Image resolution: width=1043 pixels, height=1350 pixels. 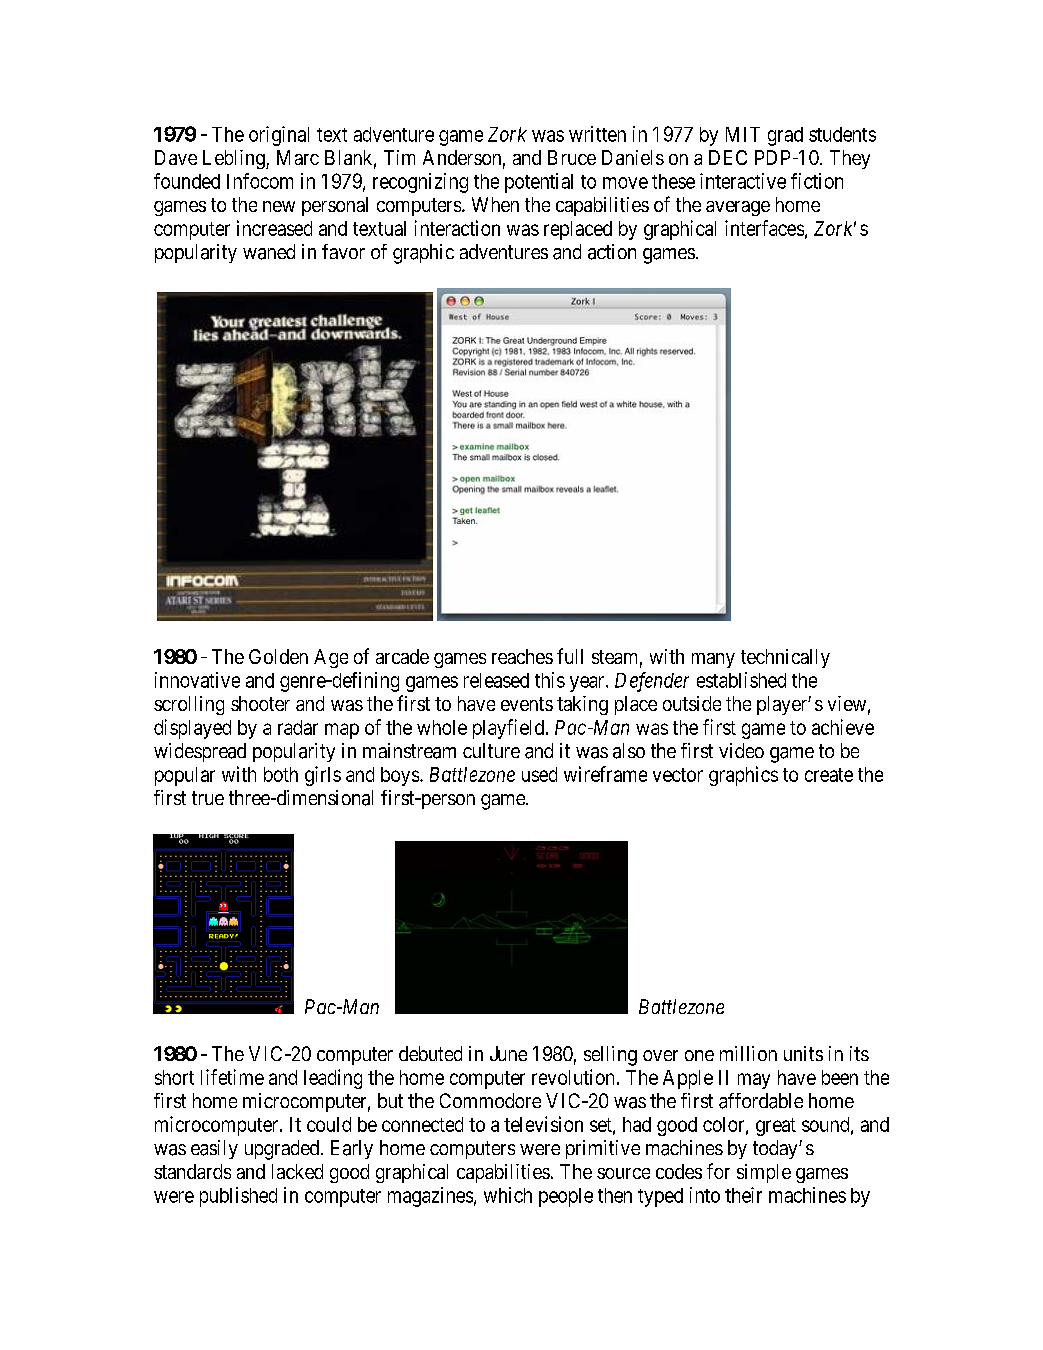 What do you see at coordinates (208, 798) in the screenshot?
I see `true` at bounding box center [208, 798].
